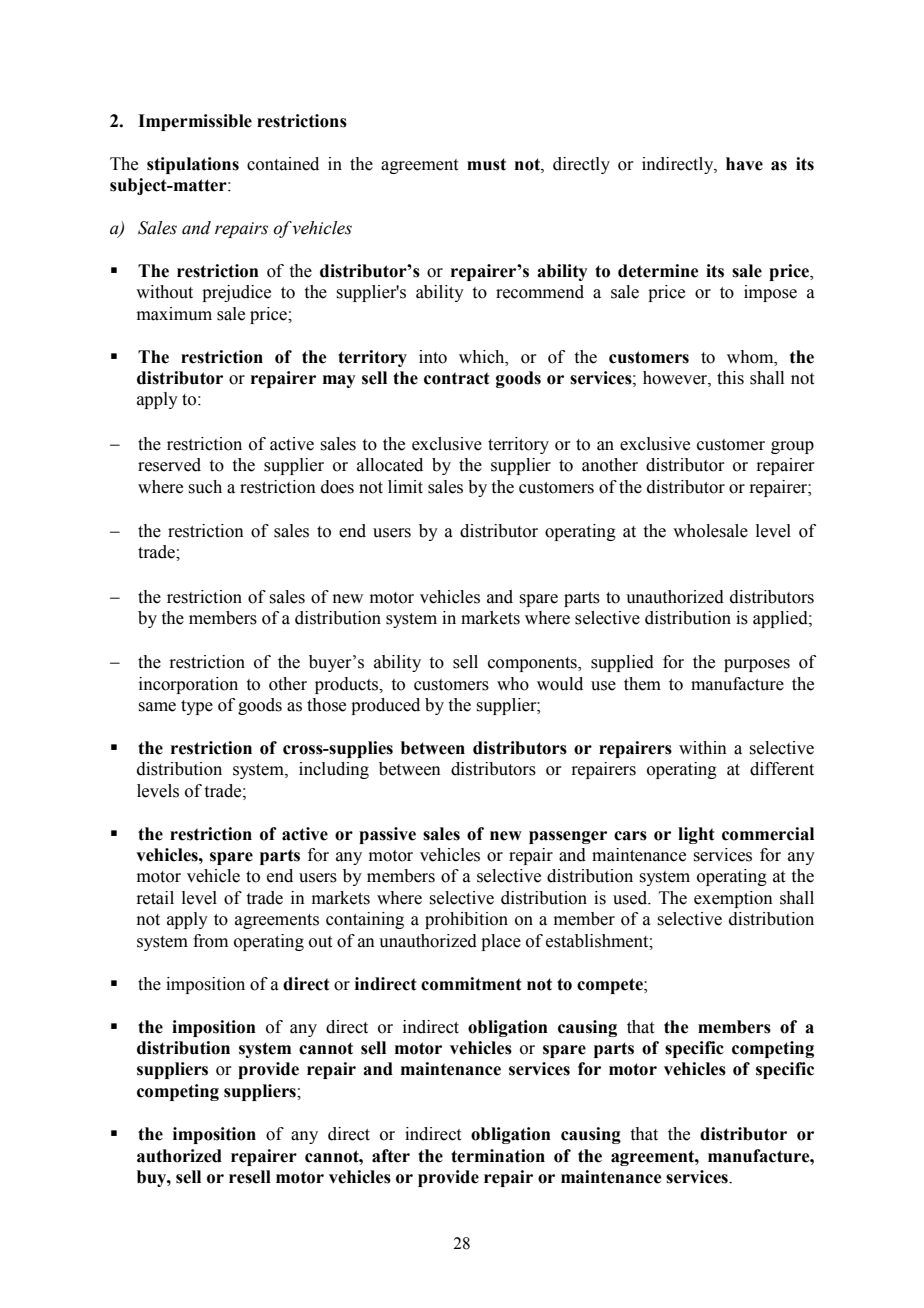  I want to click on components, so click(533, 664).
